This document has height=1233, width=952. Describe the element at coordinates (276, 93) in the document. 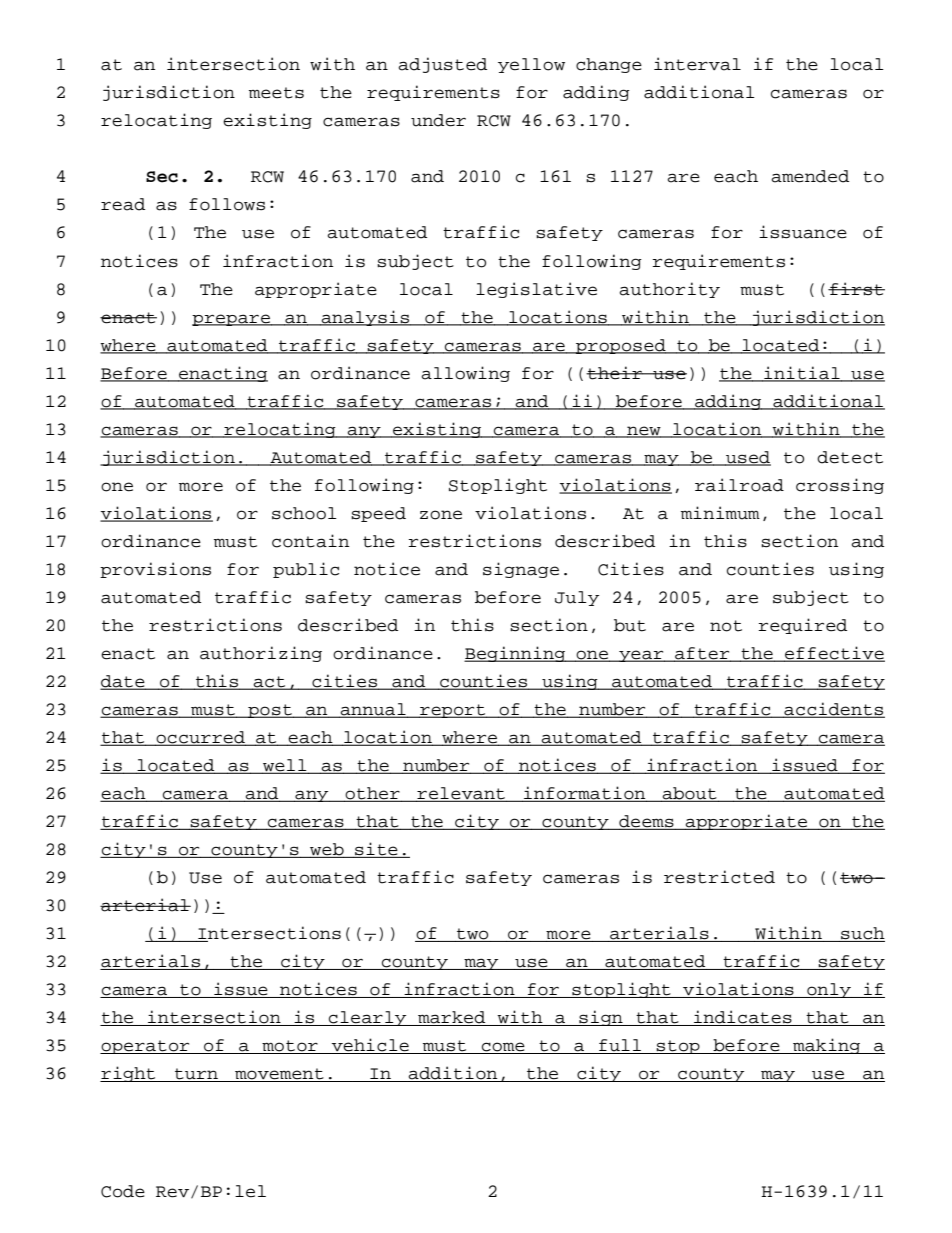

I see `meets` at that location.
